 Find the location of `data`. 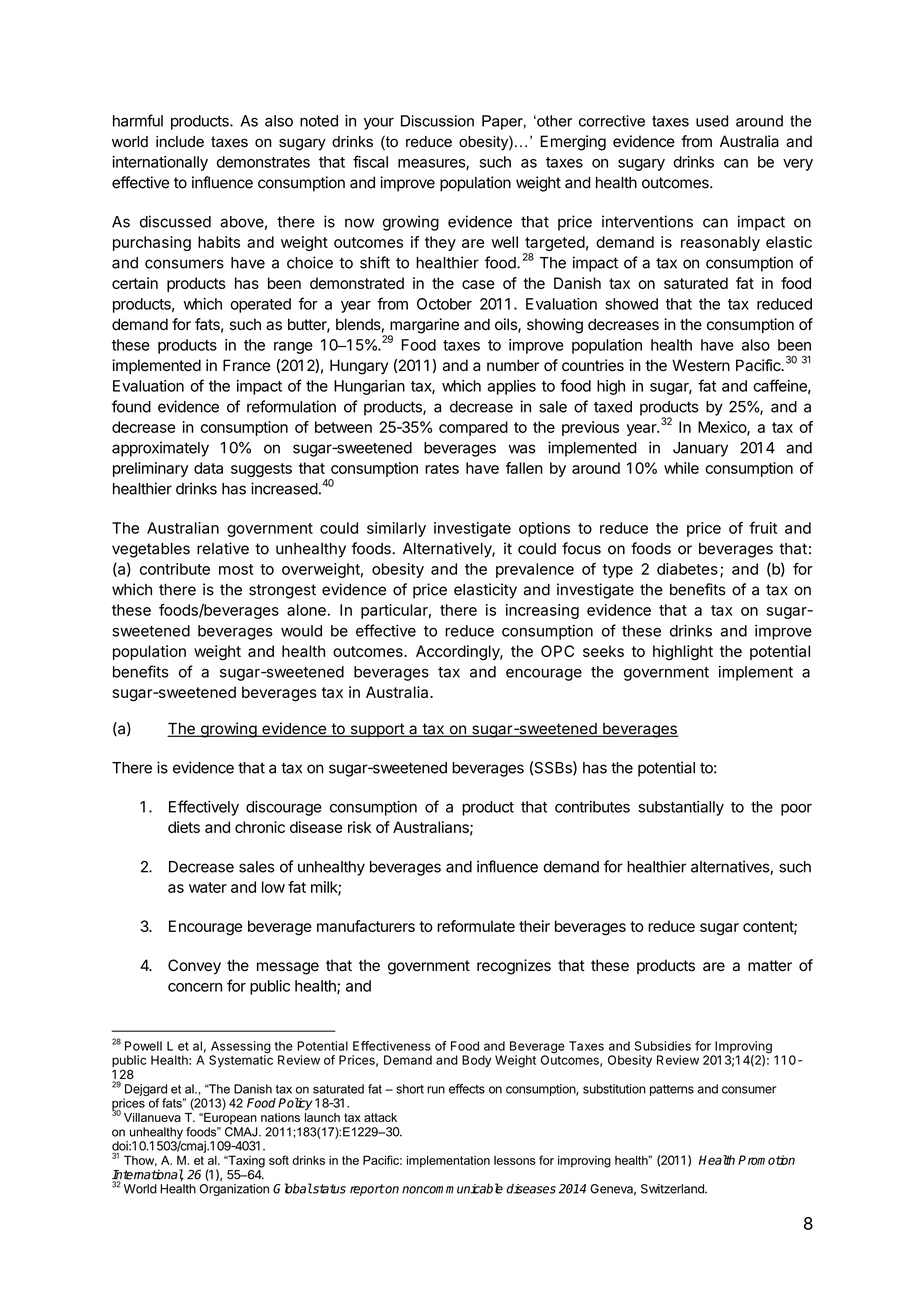

data is located at coordinates (208, 468).
